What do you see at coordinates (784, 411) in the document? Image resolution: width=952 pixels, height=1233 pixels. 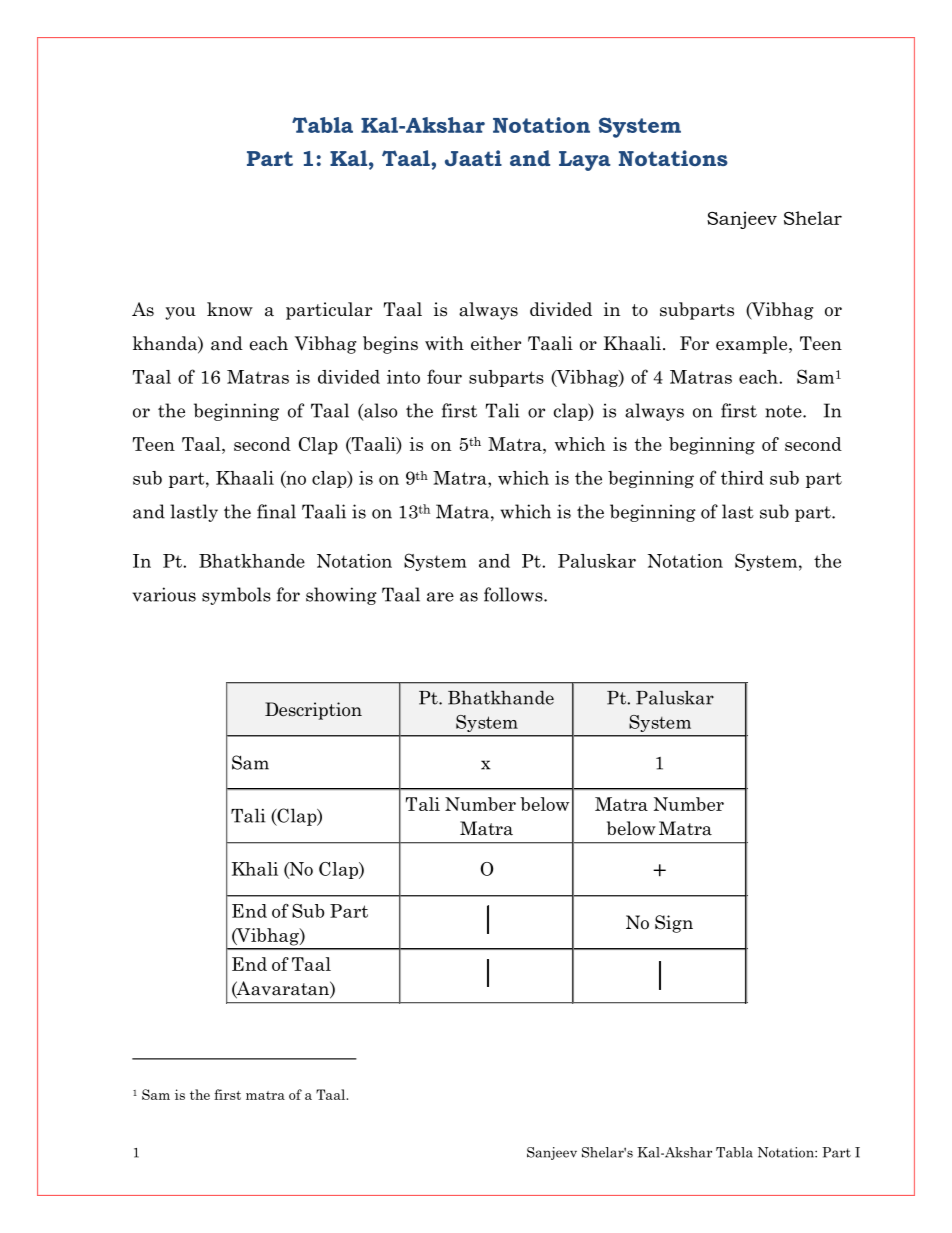 I see `note` at bounding box center [784, 411].
